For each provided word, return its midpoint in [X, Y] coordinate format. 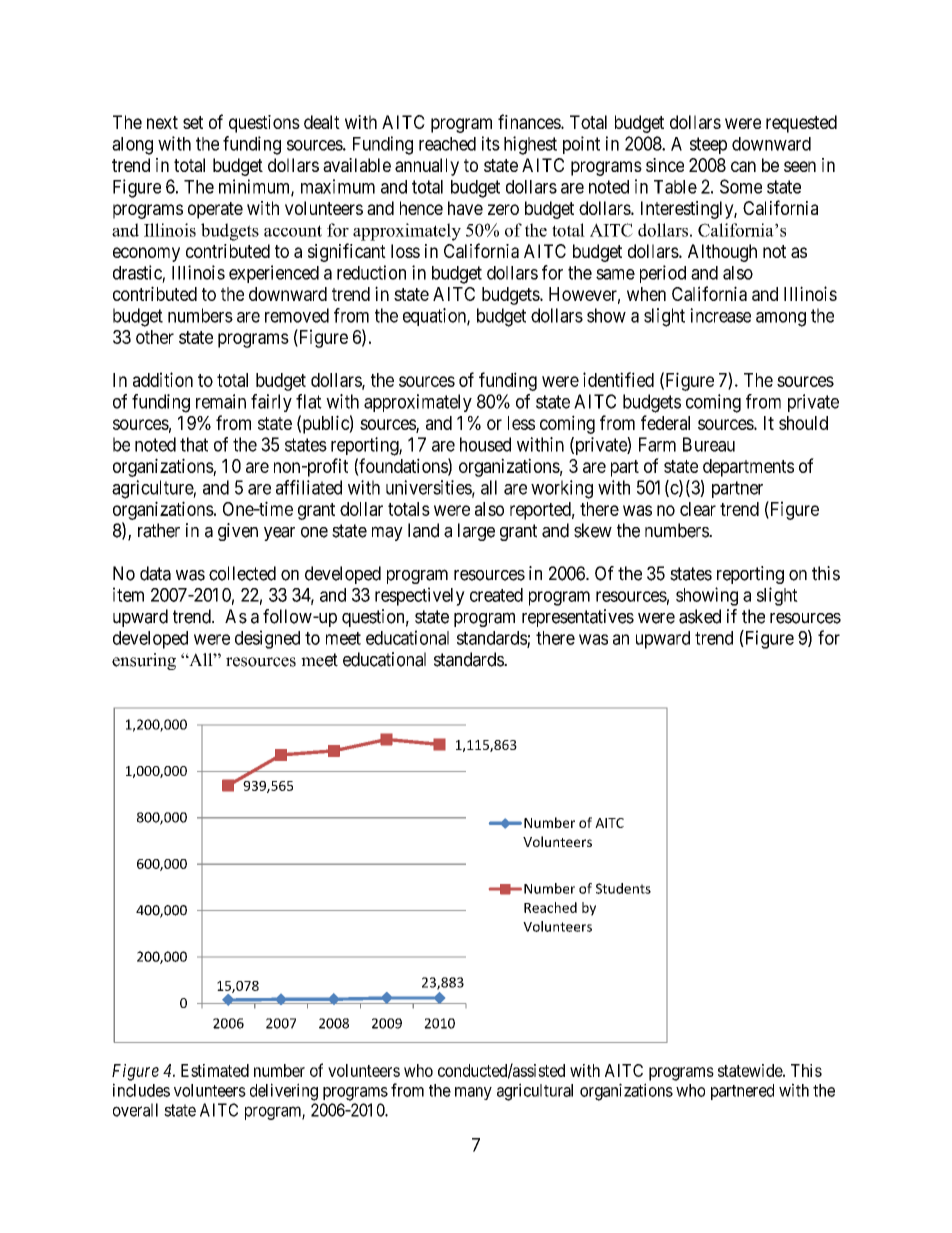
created [496, 595]
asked [700, 616]
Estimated [215, 1070]
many [473, 1093]
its [491, 143]
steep [708, 145]
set [193, 122]
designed [267, 639]
